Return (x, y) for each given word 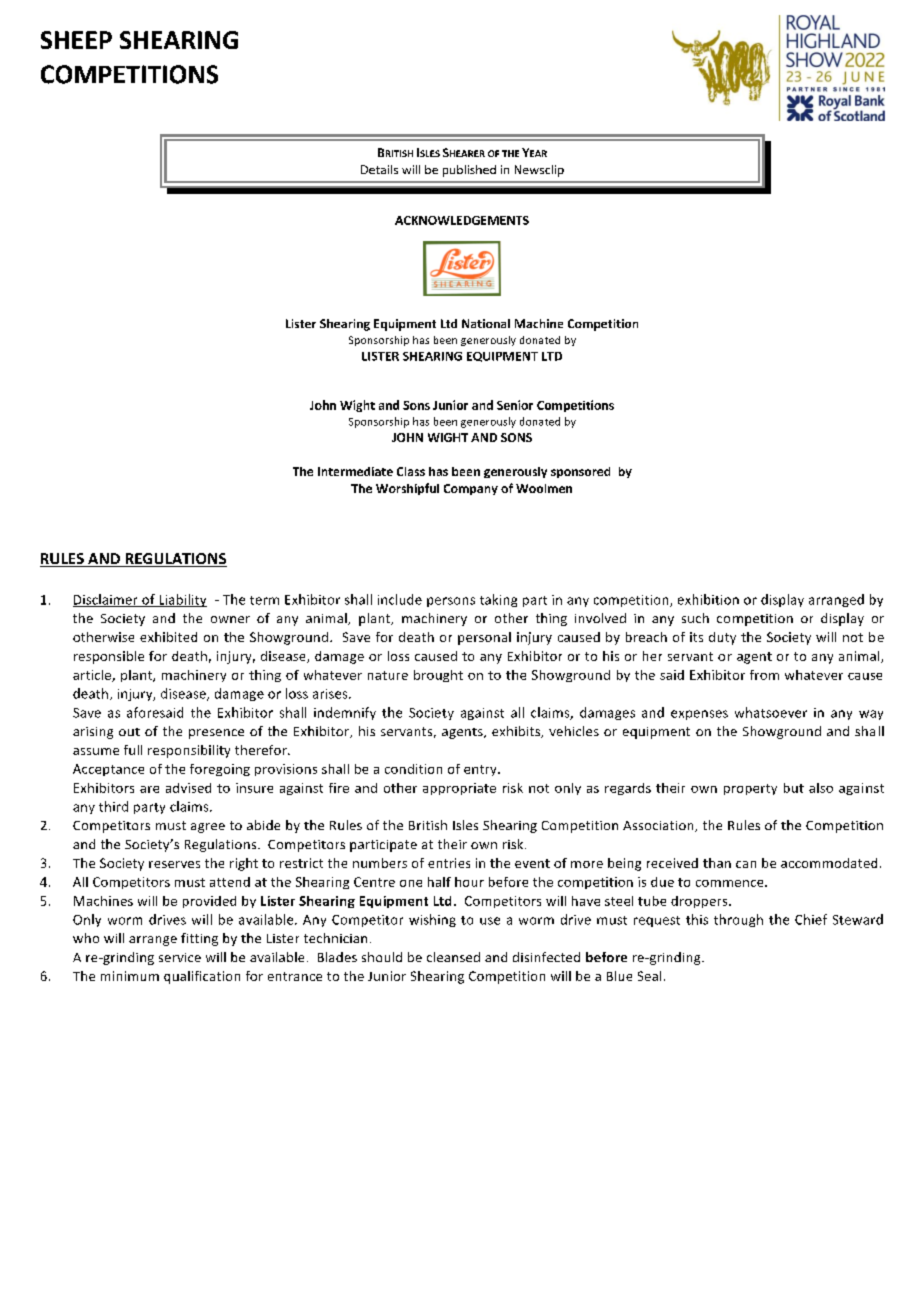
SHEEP (76, 40)
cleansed (453, 957)
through (738, 920)
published (469, 171)
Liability (182, 600)
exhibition (708, 599)
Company (471, 489)
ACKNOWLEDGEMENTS (462, 220)
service (180, 957)
